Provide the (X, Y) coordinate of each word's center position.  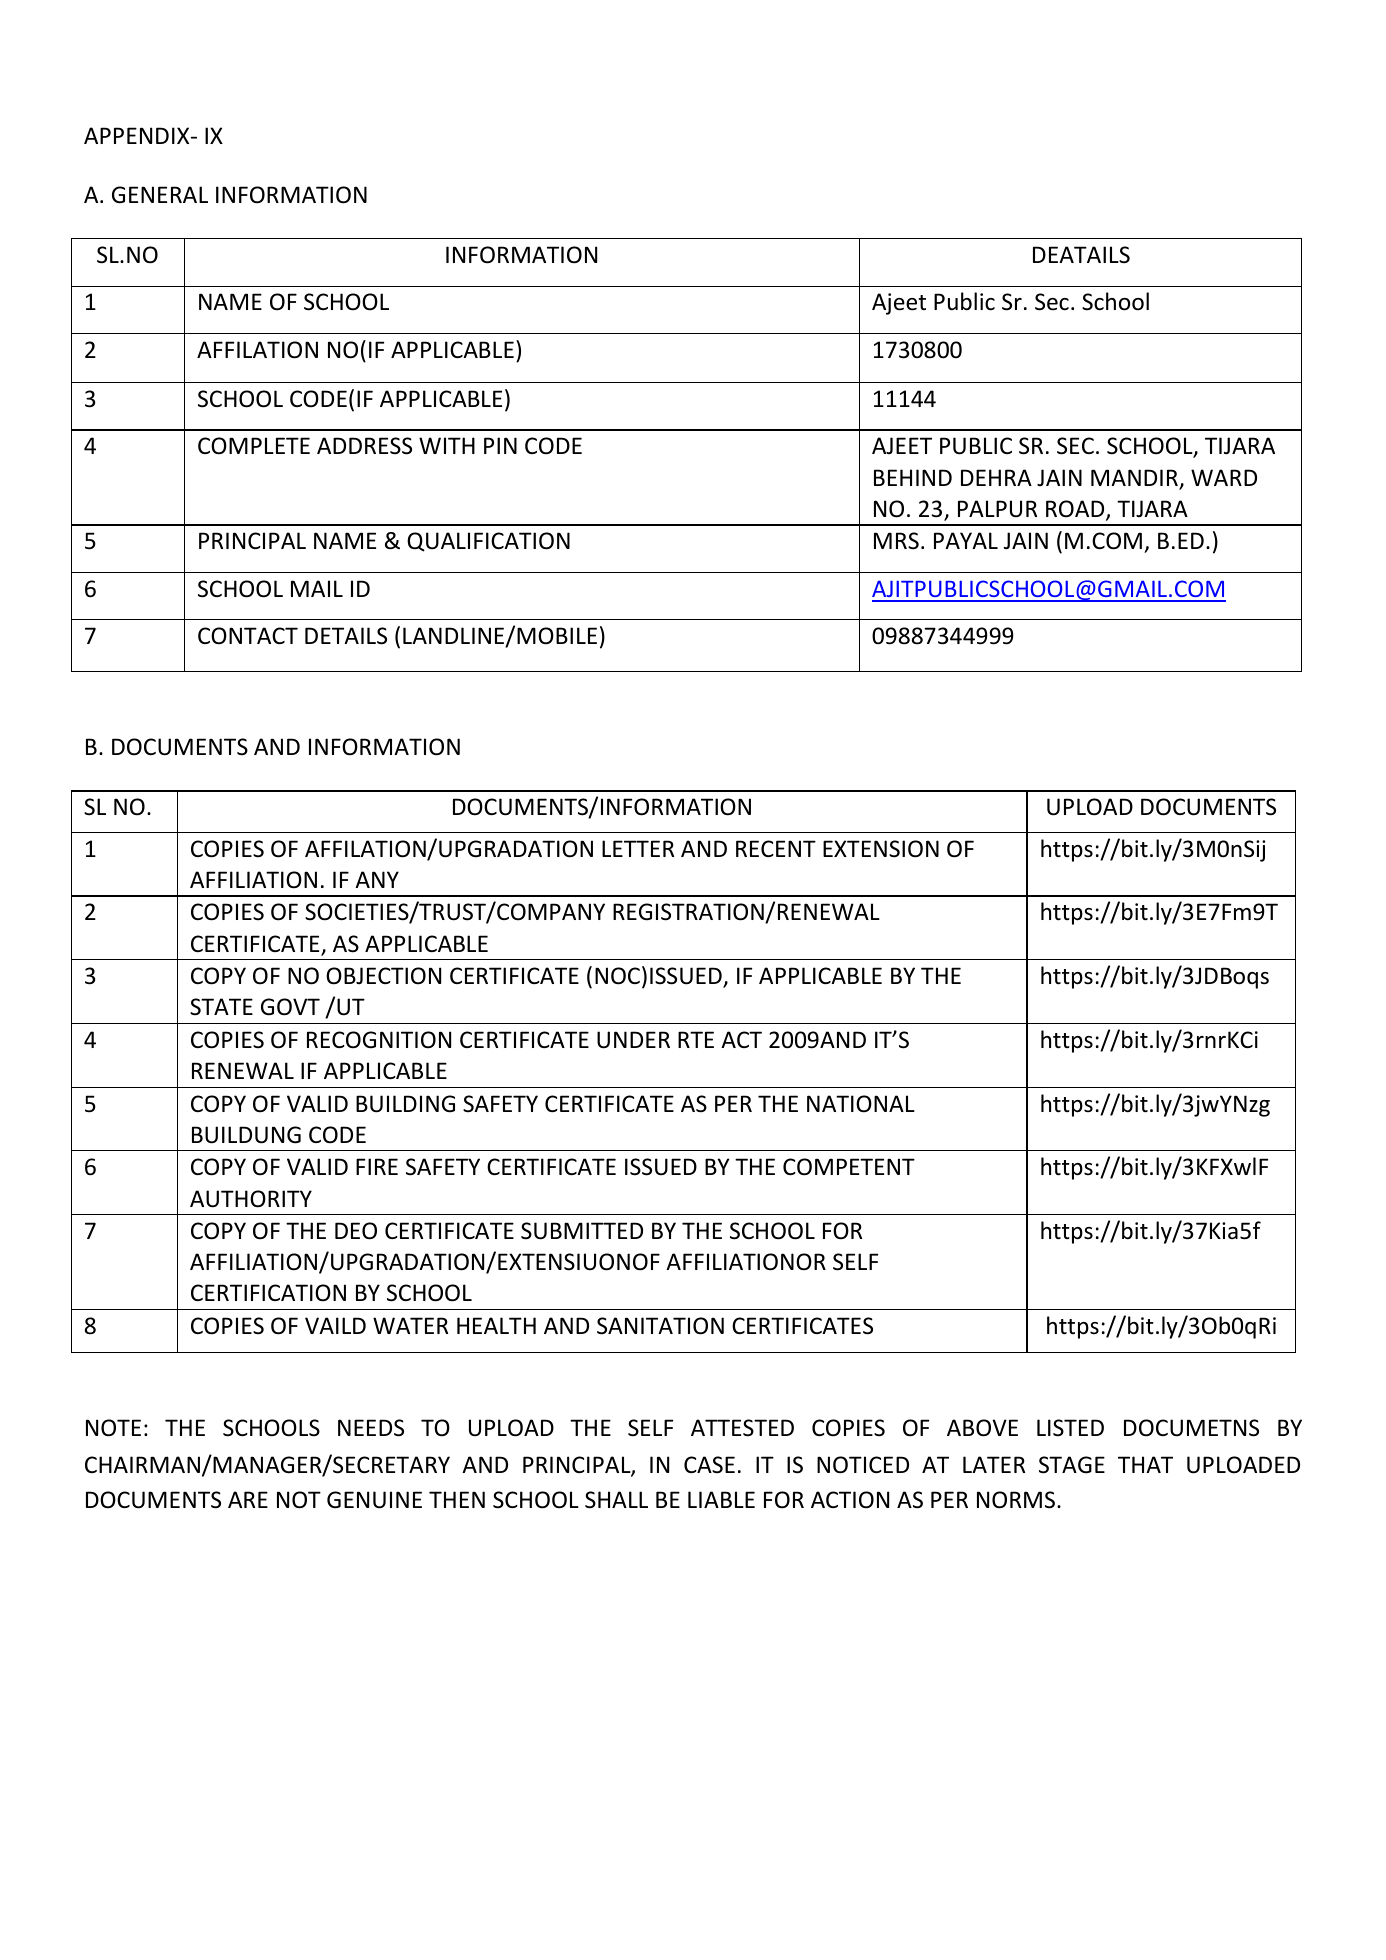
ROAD (1076, 510)
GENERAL (160, 195)
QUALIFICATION (488, 542)
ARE (248, 1499)
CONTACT (248, 636)
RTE (696, 1039)
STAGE (1072, 1465)
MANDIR (1135, 479)
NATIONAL (861, 1104)
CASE (709, 1465)
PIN (500, 445)
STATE (221, 1007)
